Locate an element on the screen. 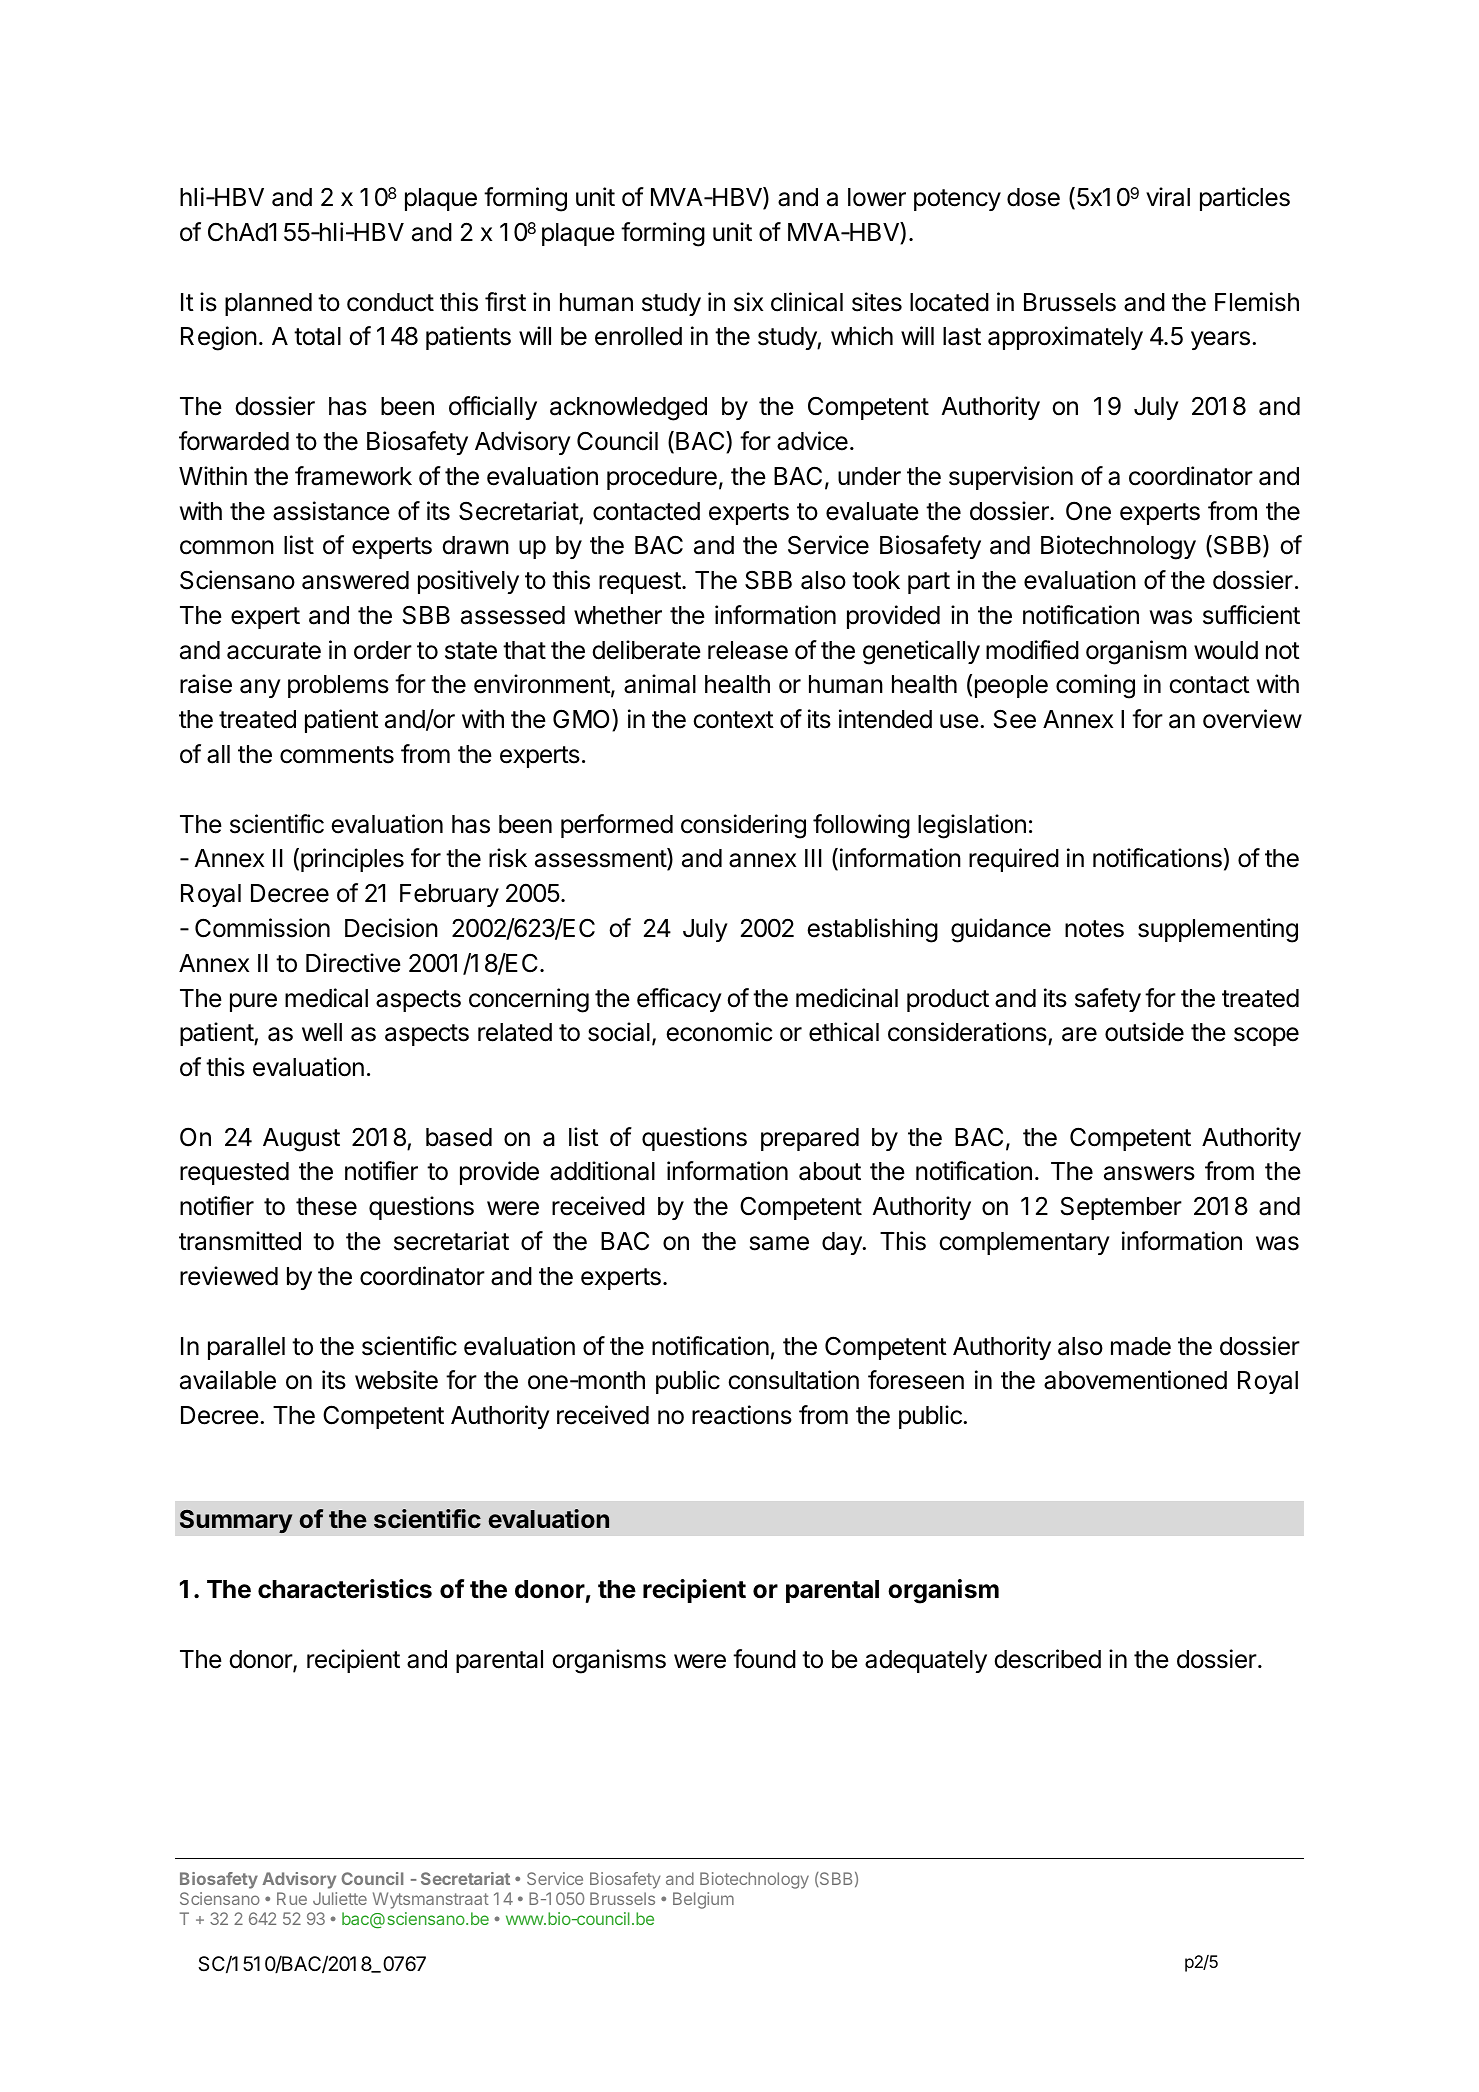  conduct is located at coordinates (390, 302).
